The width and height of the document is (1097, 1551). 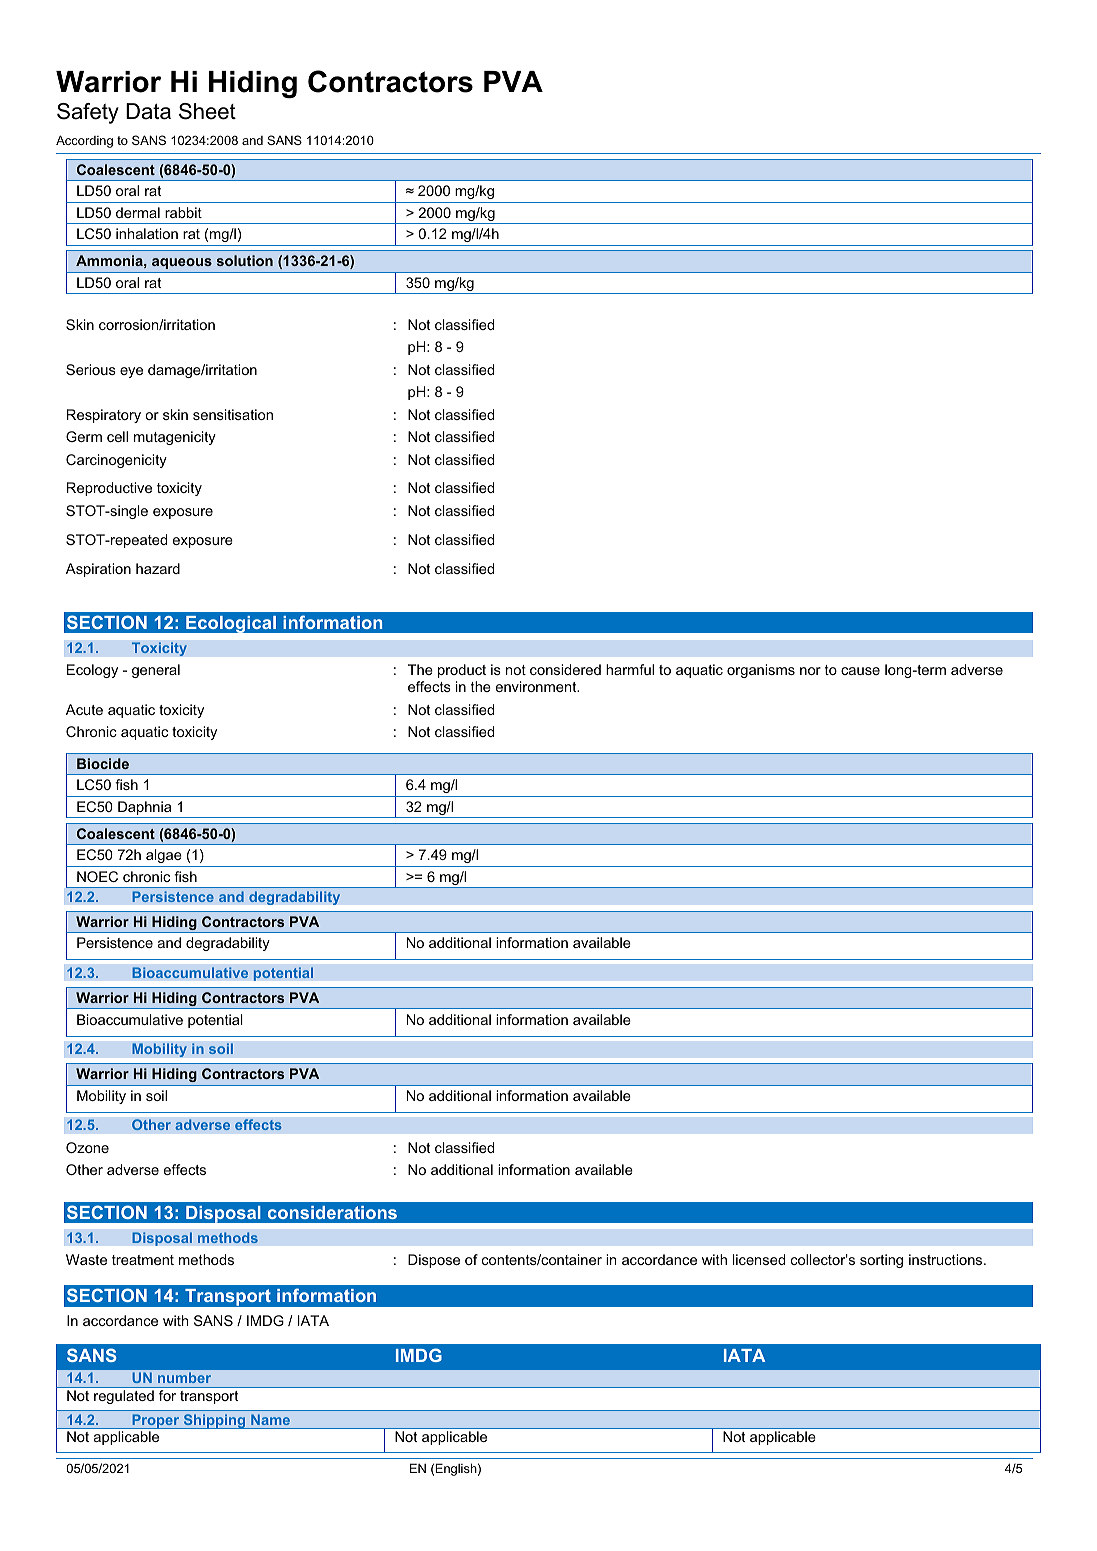 What do you see at coordinates (537, 686) in the document?
I see `environment` at bounding box center [537, 686].
